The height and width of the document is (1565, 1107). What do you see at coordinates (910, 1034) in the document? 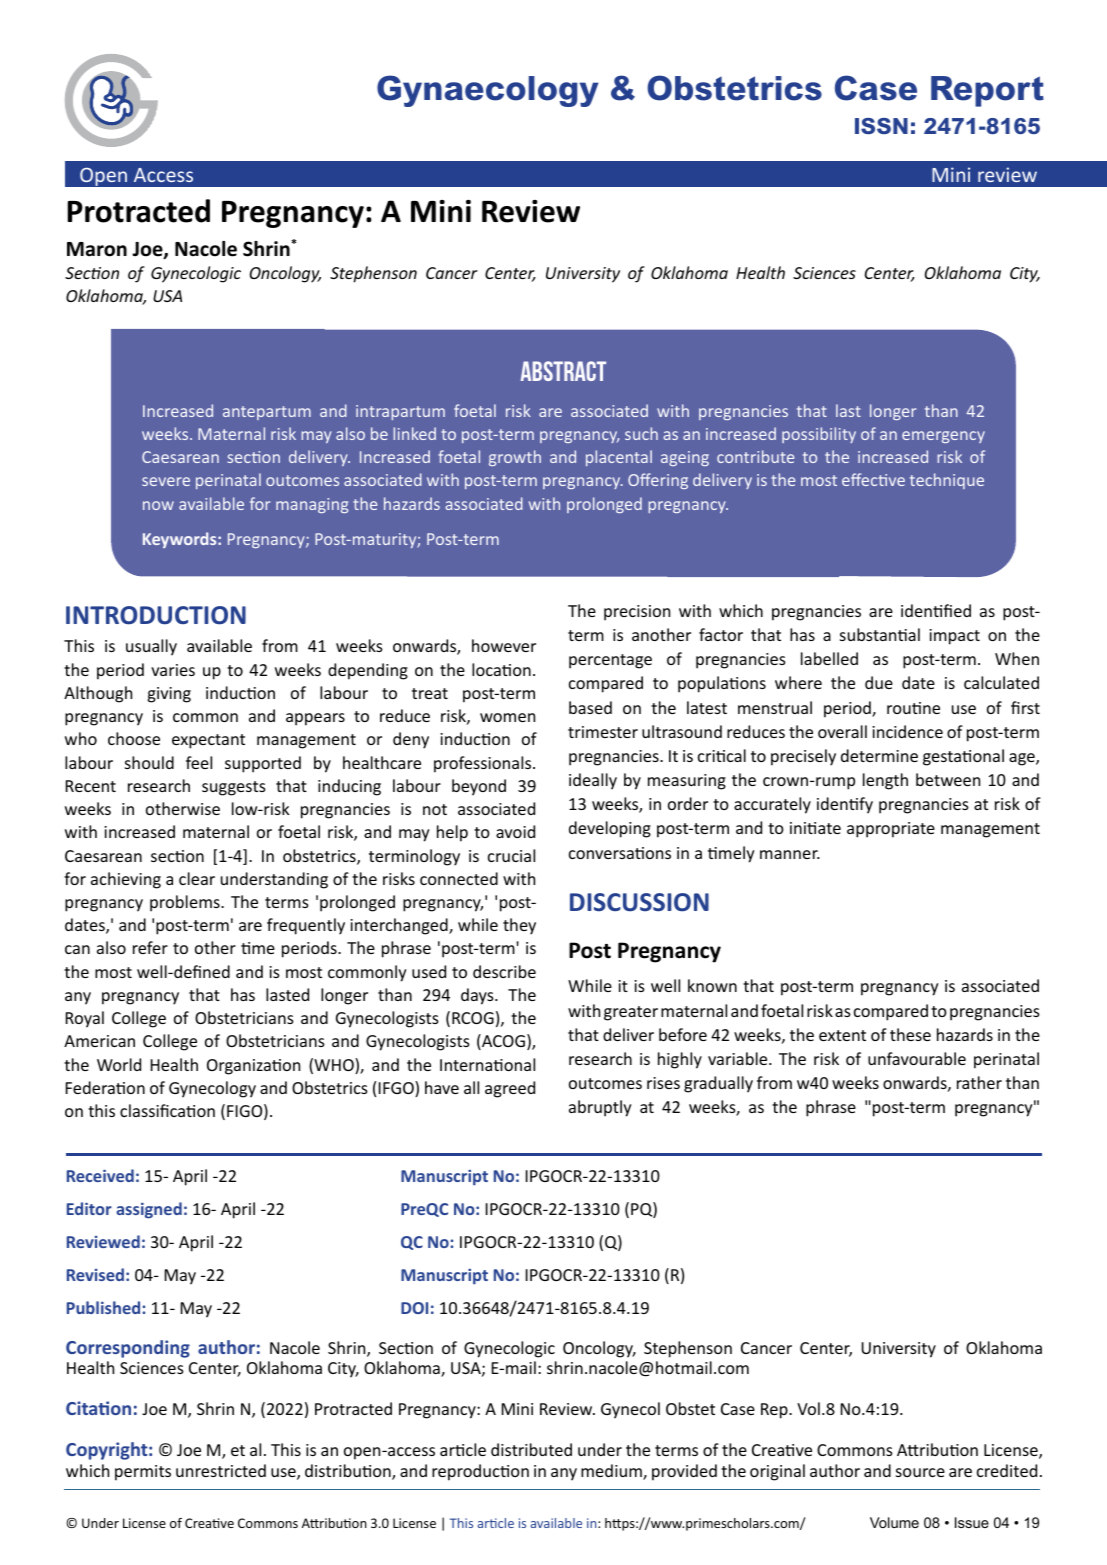
I see `these` at bounding box center [910, 1034].
